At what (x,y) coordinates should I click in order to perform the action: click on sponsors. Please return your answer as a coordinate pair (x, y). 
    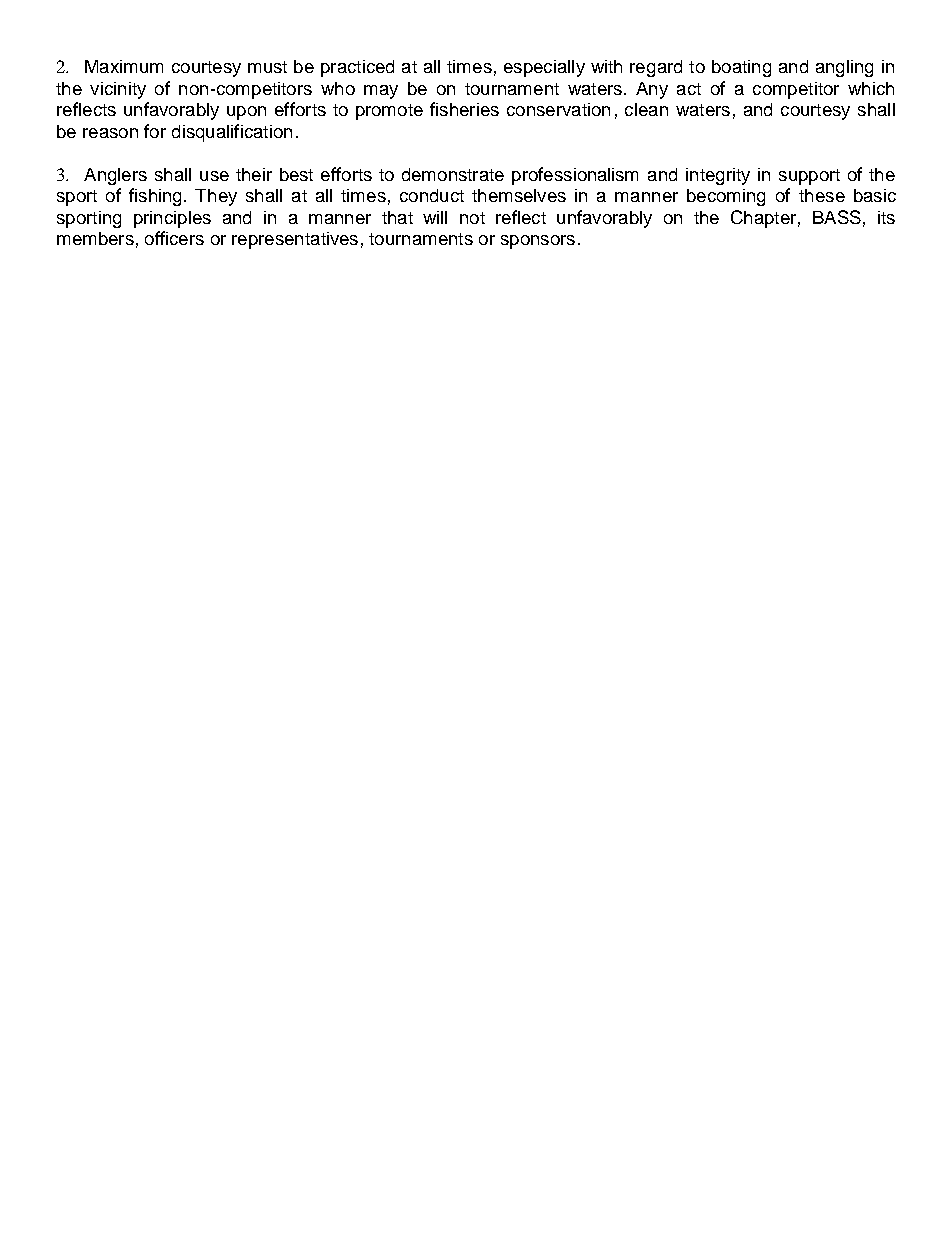
    Looking at the image, I should click on (538, 242).
